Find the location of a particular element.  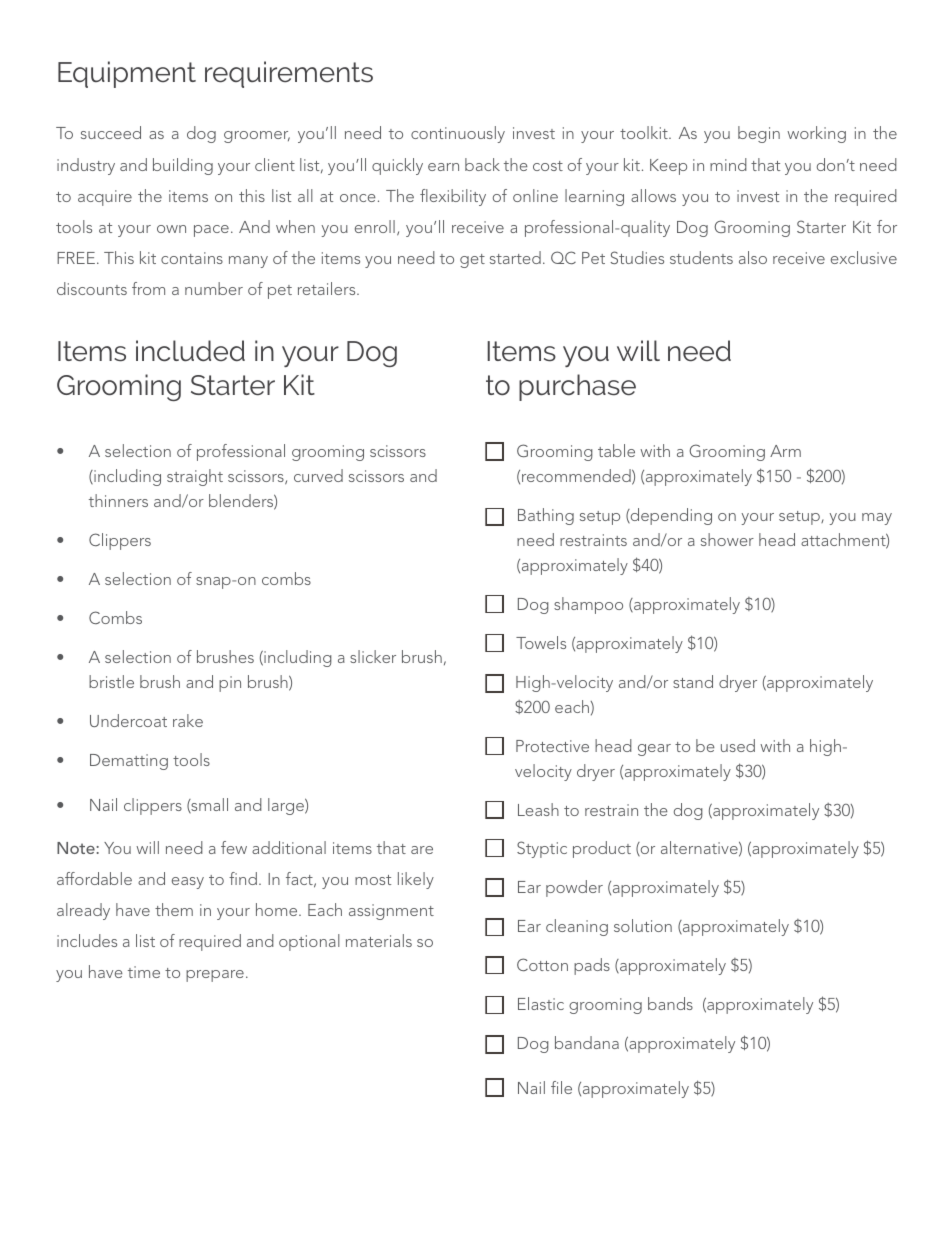

purchase is located at coordinates (577, 387).
